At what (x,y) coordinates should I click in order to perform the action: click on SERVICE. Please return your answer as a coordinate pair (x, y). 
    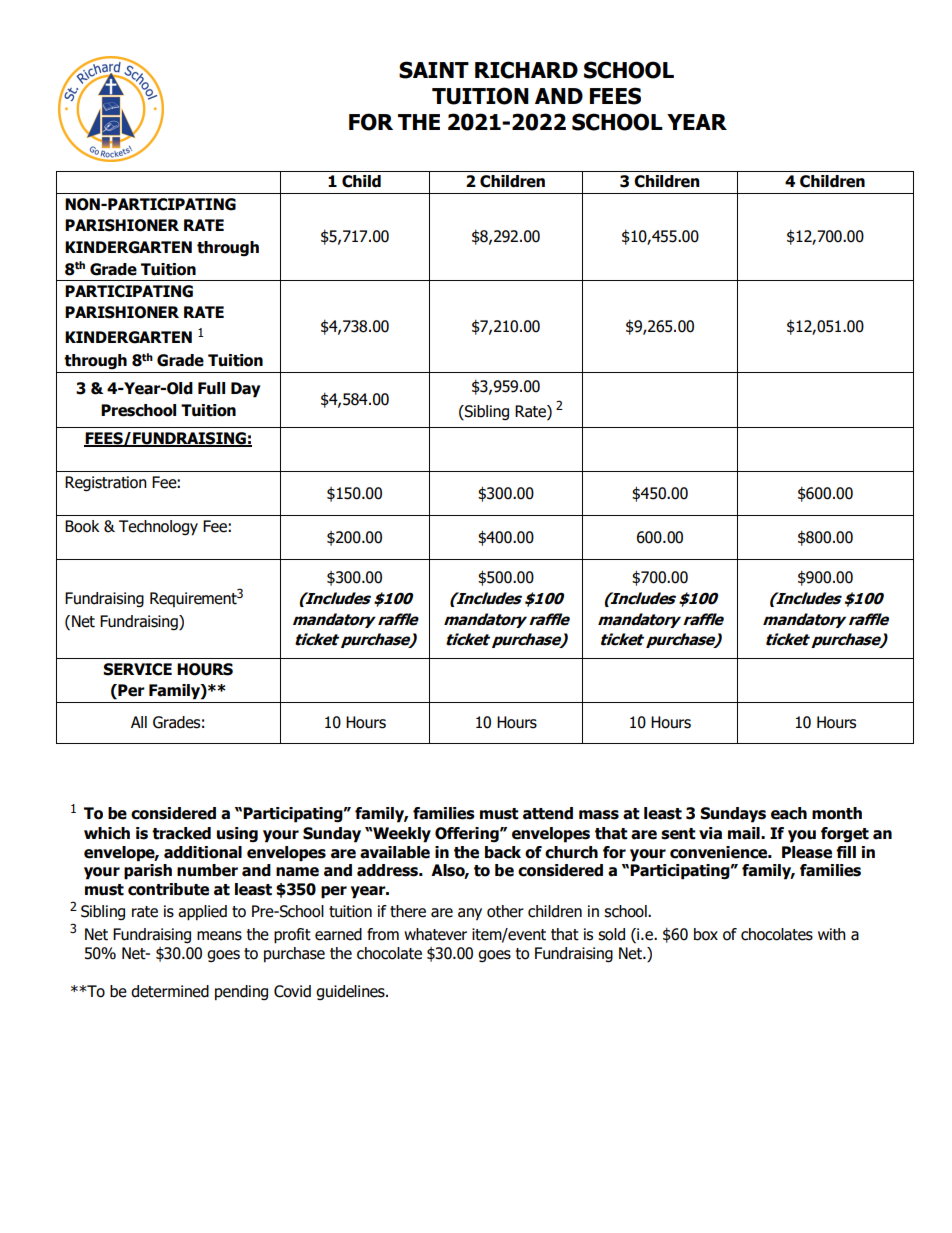
    Looking at the image, I should click on (137, 669).
